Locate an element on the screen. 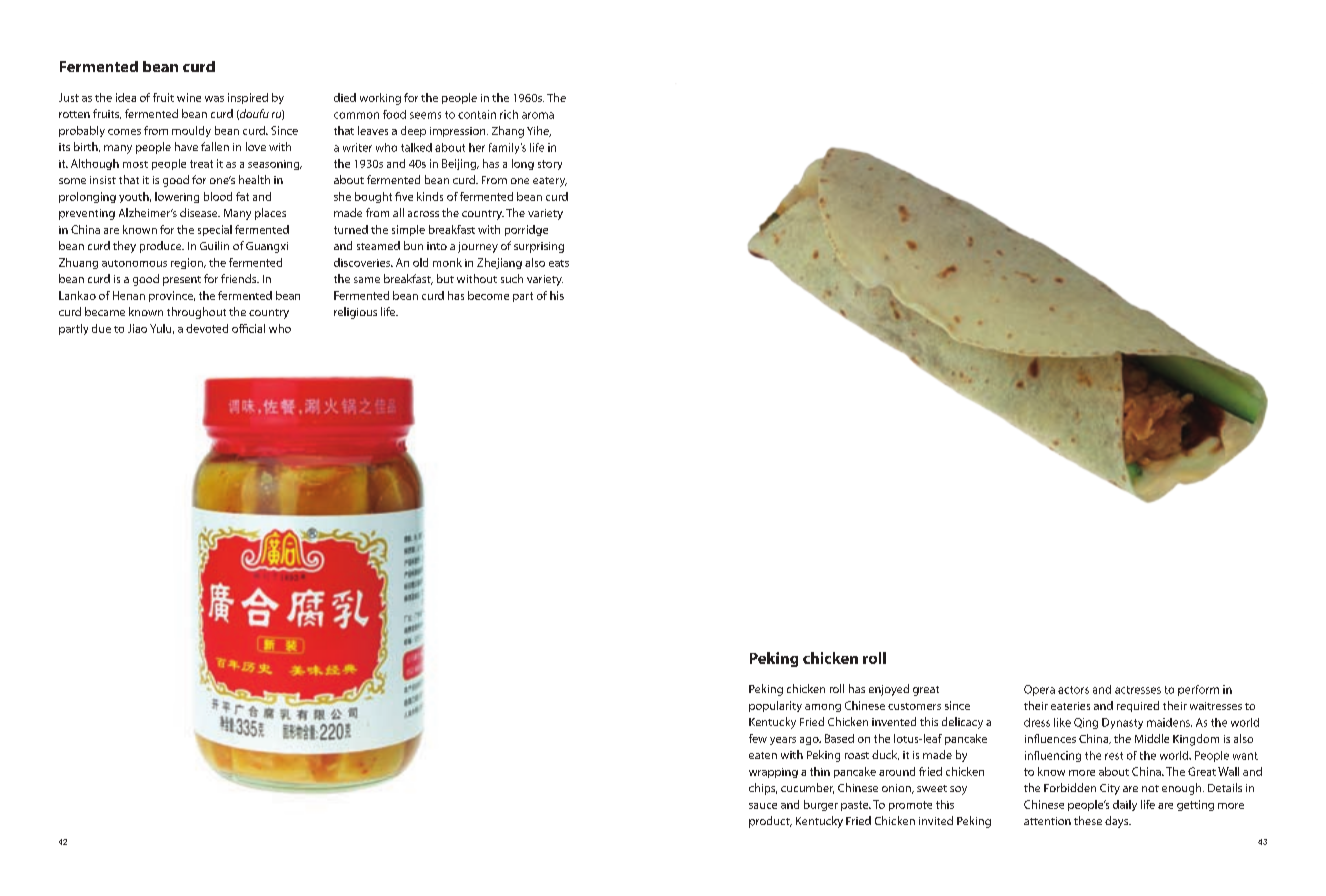 This screenshot has width=1326, height=896. aroma is located at coordinates (538, 115).
